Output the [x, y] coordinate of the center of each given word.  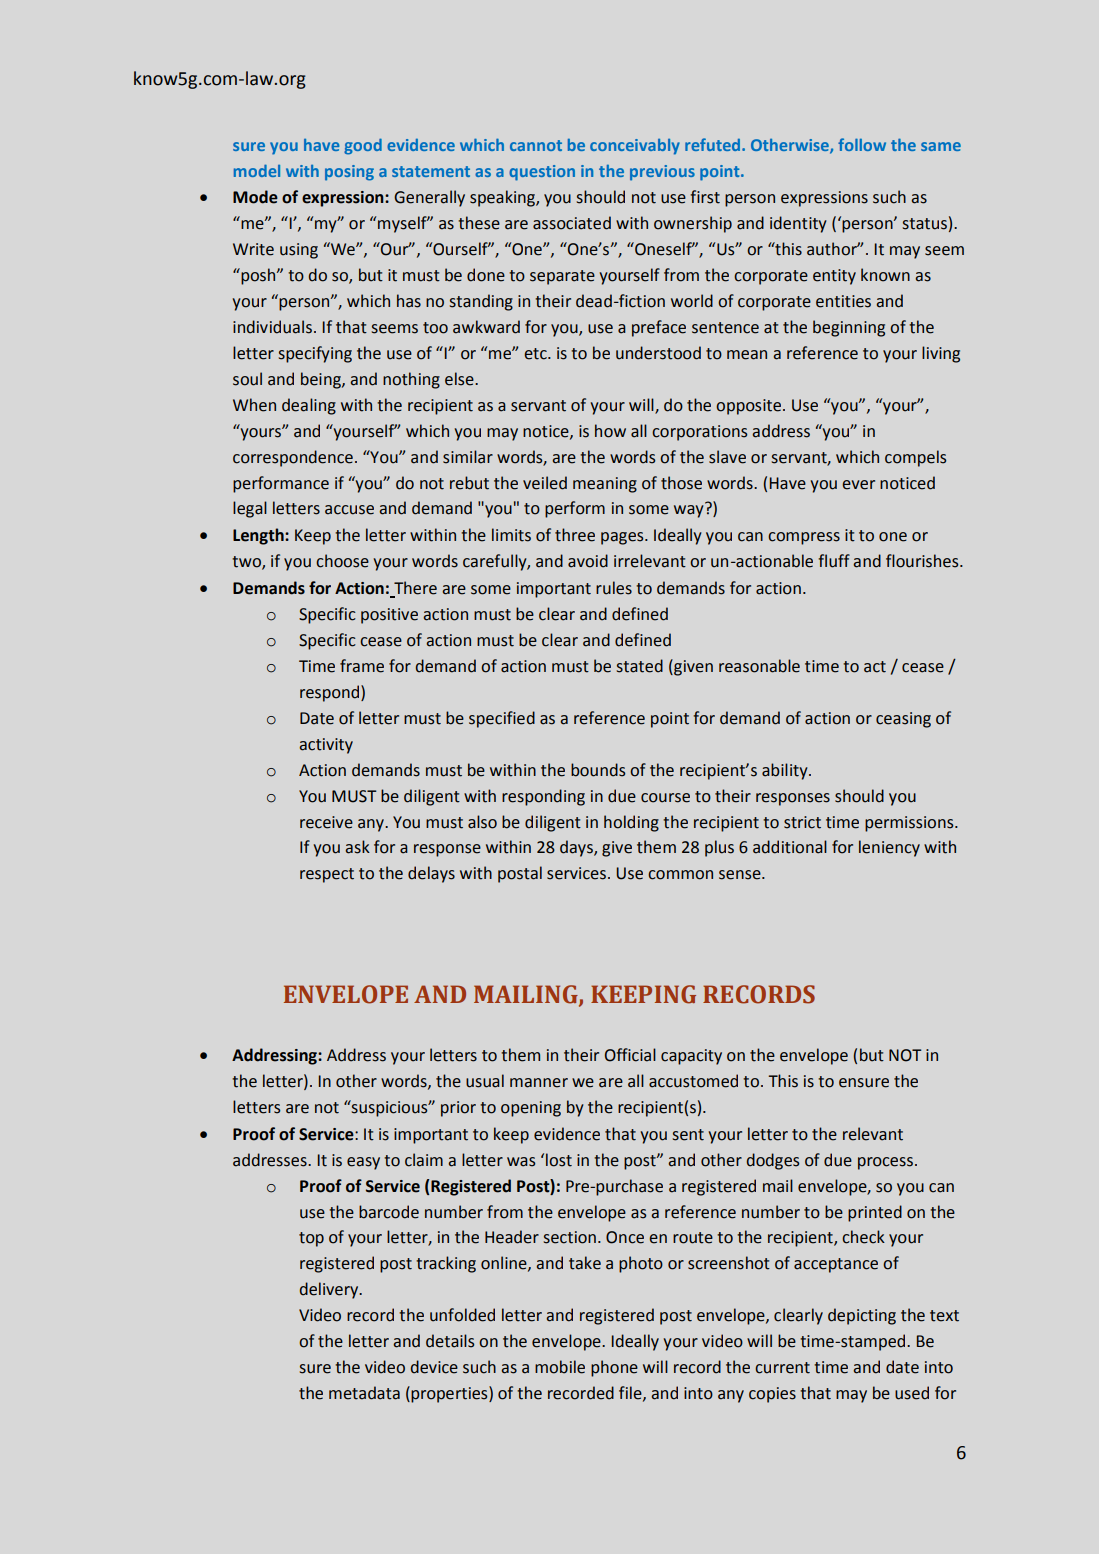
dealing [309, 406]
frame [362, 666]
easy [363, 1163]
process [887, 1163]
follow [862, 144]
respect [327, 875]
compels [915, 458]
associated [572, 223]
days [577, 848]
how [610, 431]
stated [640, 666]
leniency [889, 848]
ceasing [903, 720]
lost [559, 1160]
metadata [364, 1393]
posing [349, 173]
